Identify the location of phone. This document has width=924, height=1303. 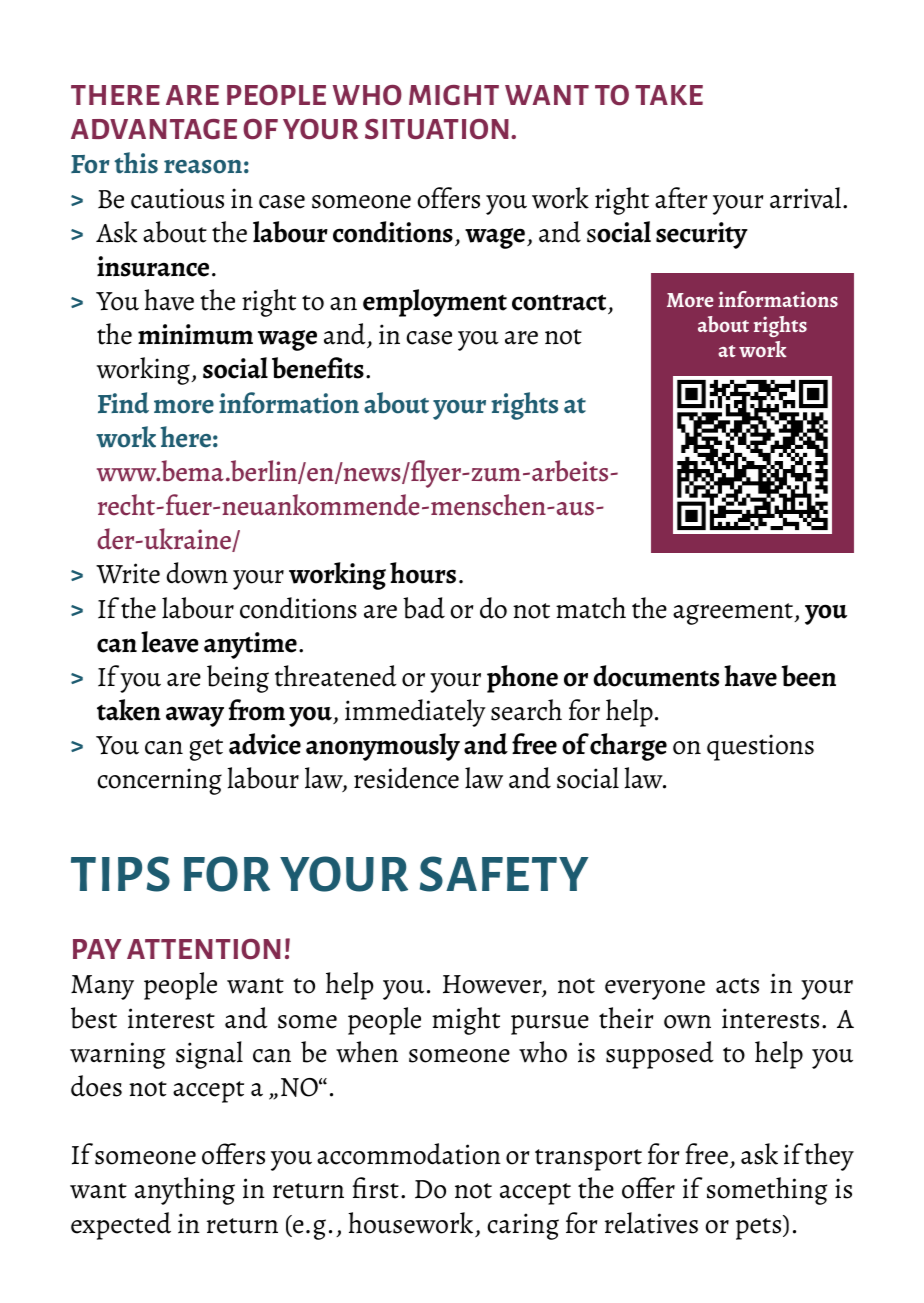
(522, 679).
